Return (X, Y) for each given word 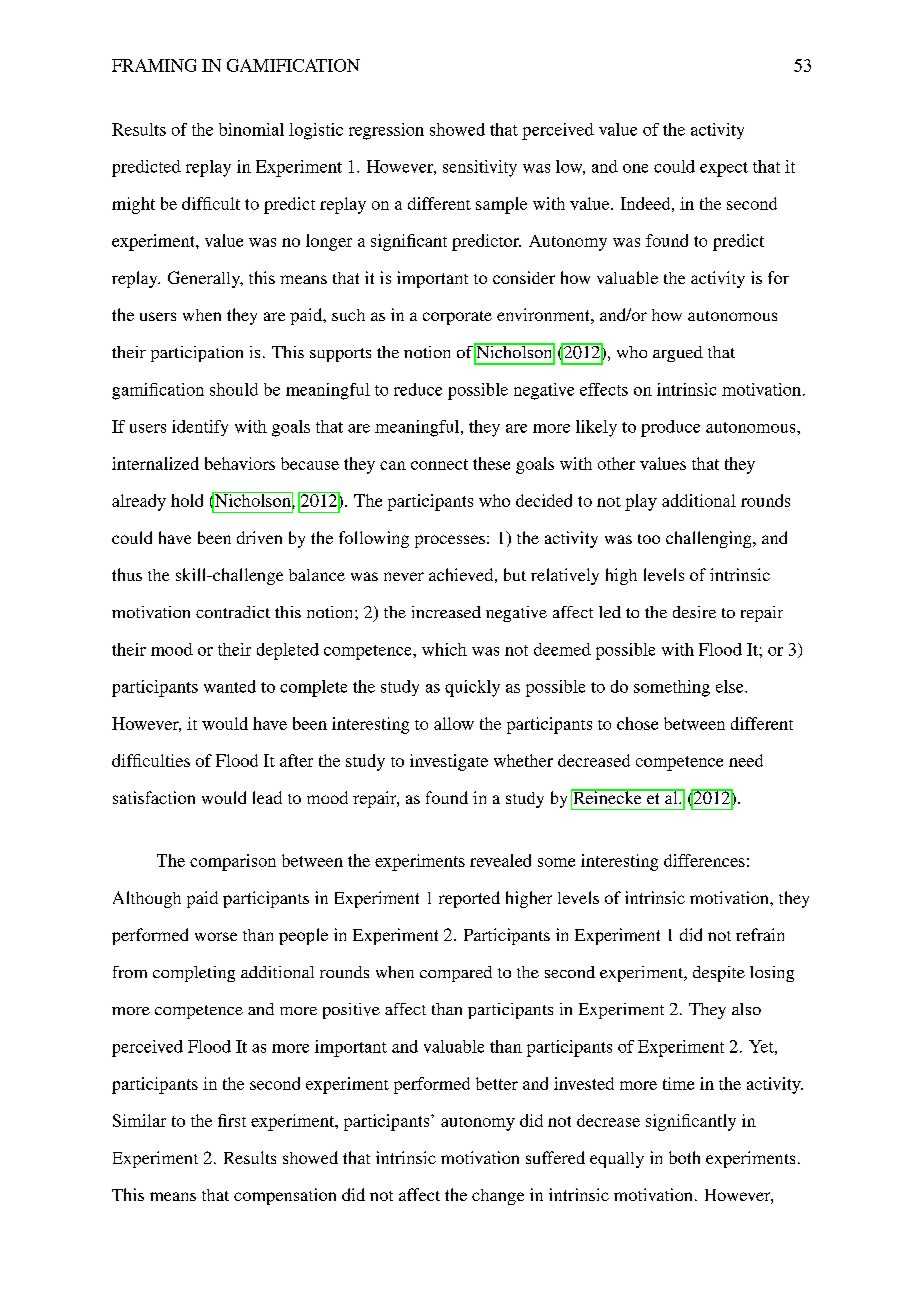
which (444, 649)
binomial (251, 129)
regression (386, 131)
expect (724, 169)
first (232, 1120)
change (498, 1197)
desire (694, 612)
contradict (233, 612)
